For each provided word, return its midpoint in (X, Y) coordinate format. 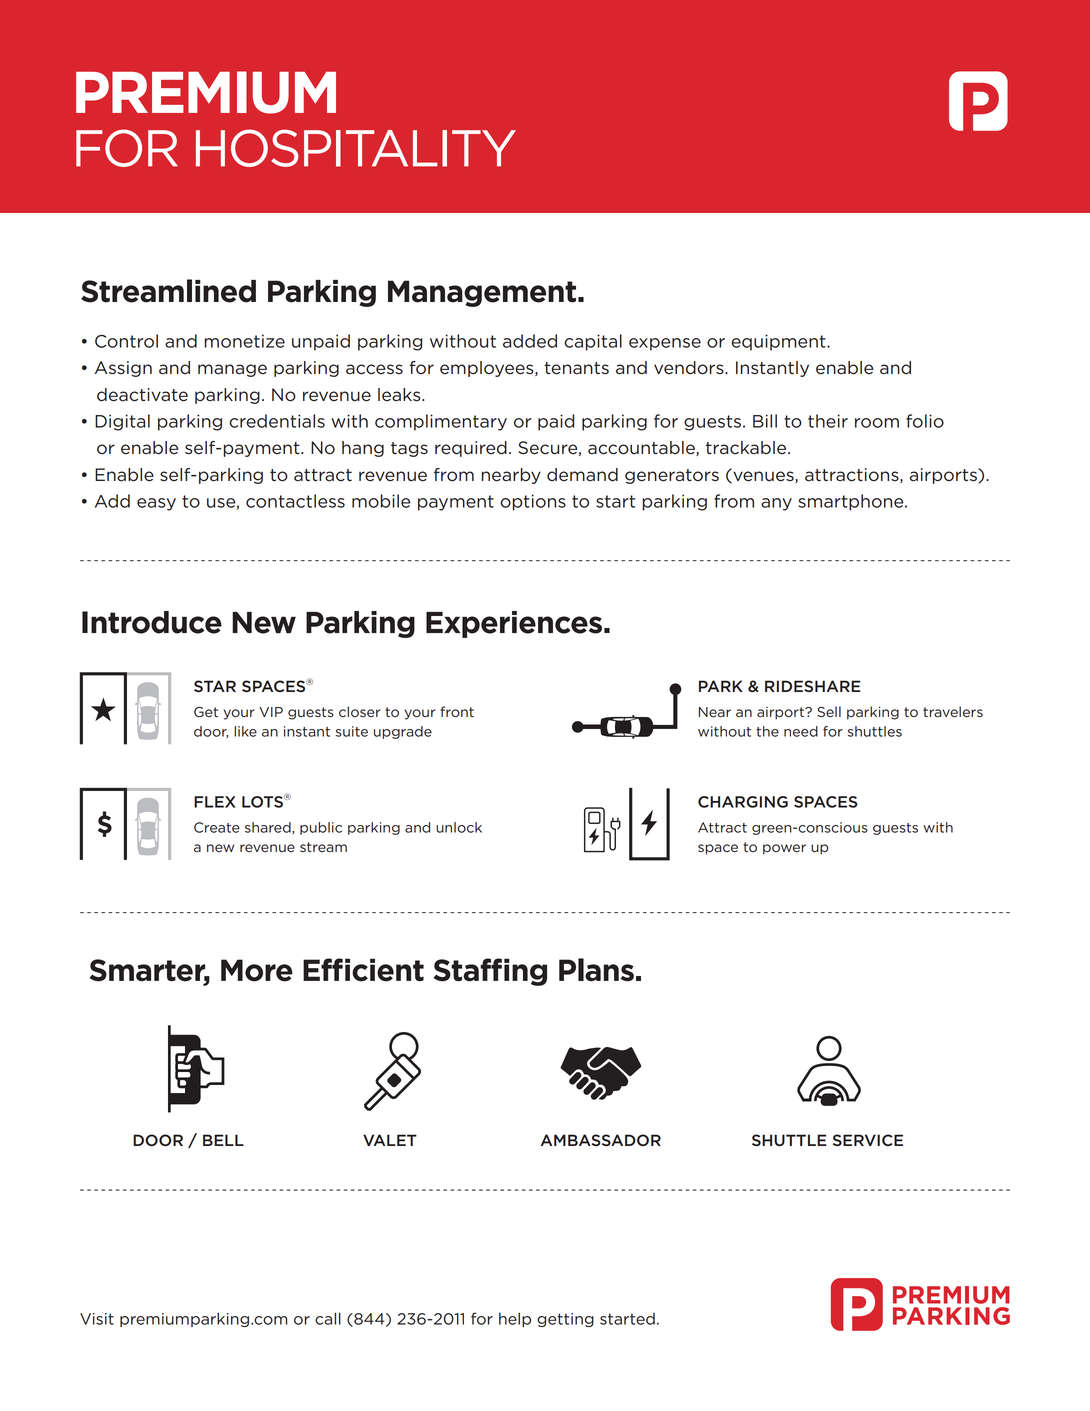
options (533, 502)
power (784, 849)
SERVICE (868, 1140)
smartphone (852, 502)
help (515, 1319)
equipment (779, 342)
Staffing (490, 972)
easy (156, 504)
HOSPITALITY (356, 148)
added (530, 341)
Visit (97, 1319)
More (257, 970)
